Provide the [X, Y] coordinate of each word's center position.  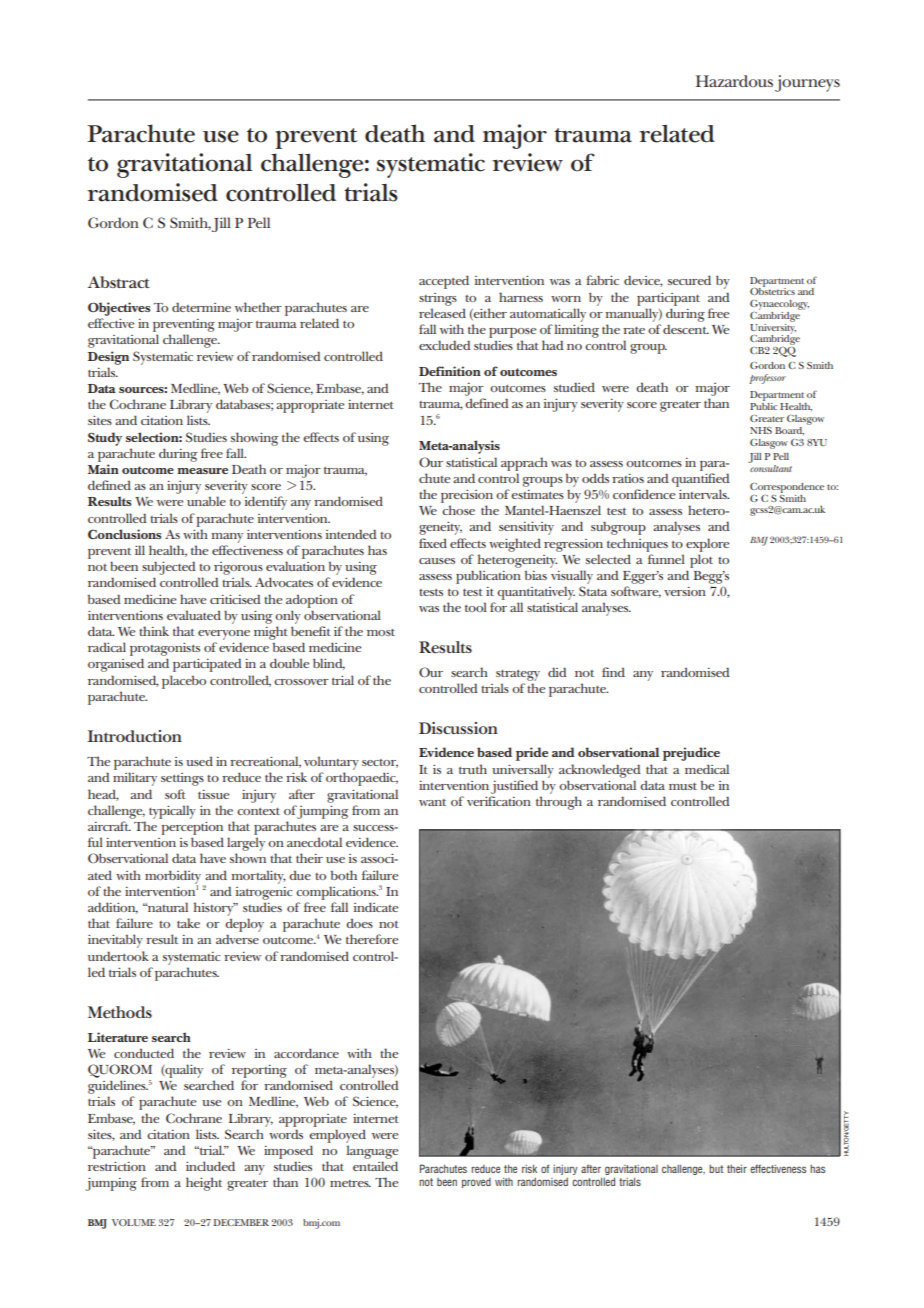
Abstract [119, 282]
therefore [372, 939]
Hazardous [734, 81]
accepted [444, 282]
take [188, 923]
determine [201, 307]
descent [686, 329]
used [199, 761]
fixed [433, 543]
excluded [445, 345]
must [683, 786]
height [204, 1184]
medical [707, 769]
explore [707, 545]
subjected [169, 568]
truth [473, 769]
